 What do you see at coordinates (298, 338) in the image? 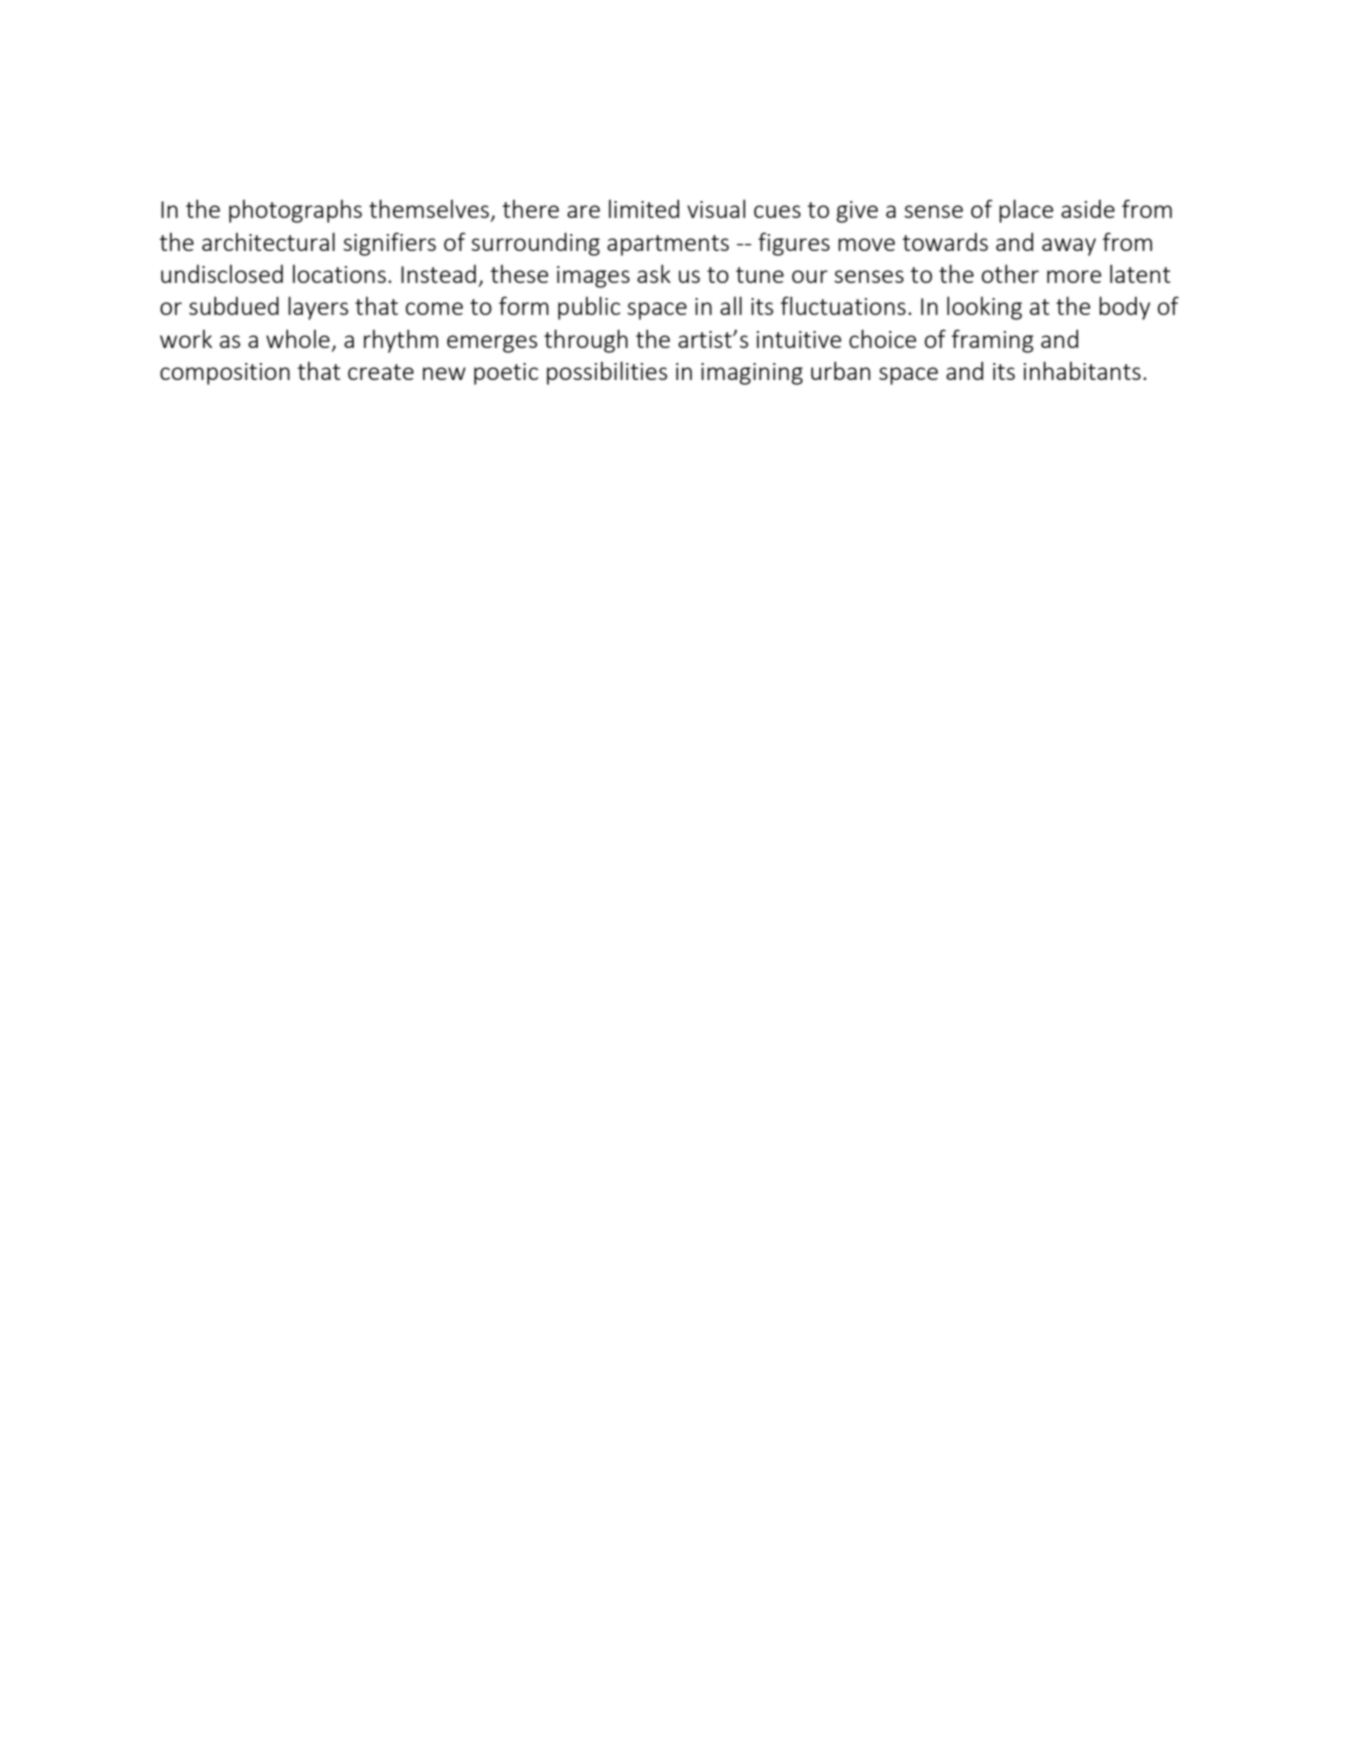
I see `whole` at bounding box center [298, 338].
